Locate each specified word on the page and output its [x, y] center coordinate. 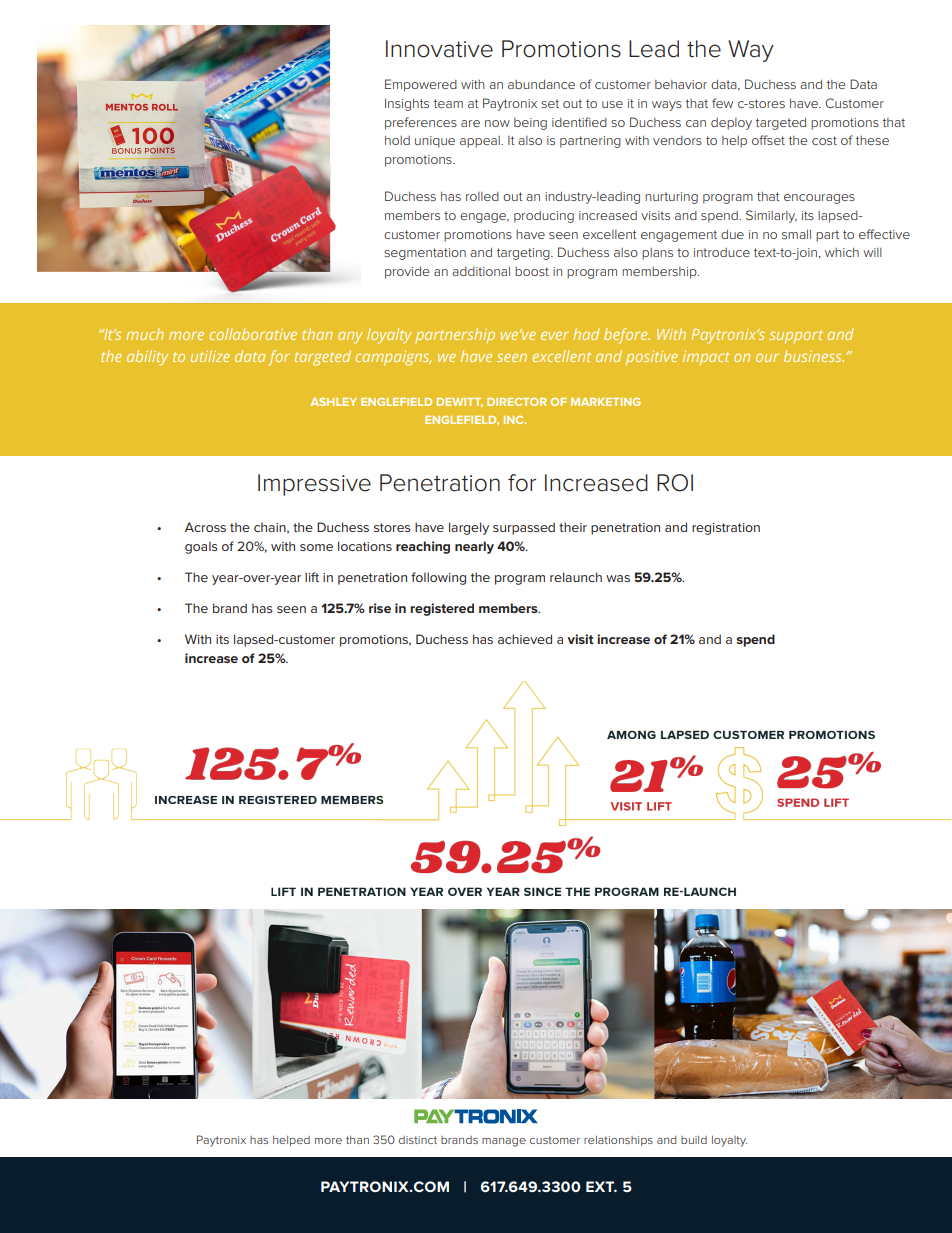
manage [504, 1142]
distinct [418, 1140]
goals [201, 547]
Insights [407, 104]
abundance [541, 84]
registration [726, 529]
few [722, 103]
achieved [525, 639]
